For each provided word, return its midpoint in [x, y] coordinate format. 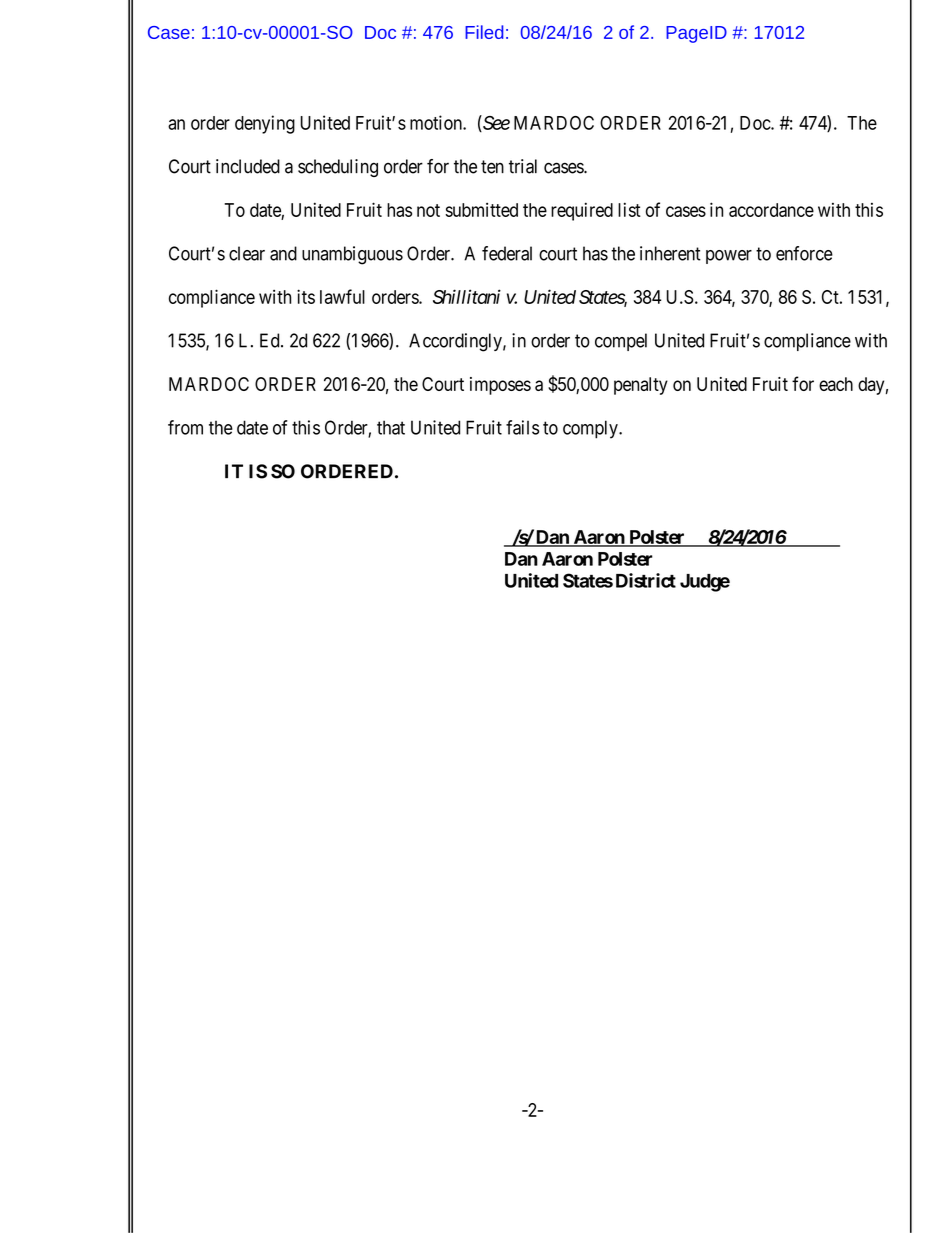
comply [591, 429]
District [646, 580]
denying [265, 124]
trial [523, 166]
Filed [484, 32]
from [185, 427]
